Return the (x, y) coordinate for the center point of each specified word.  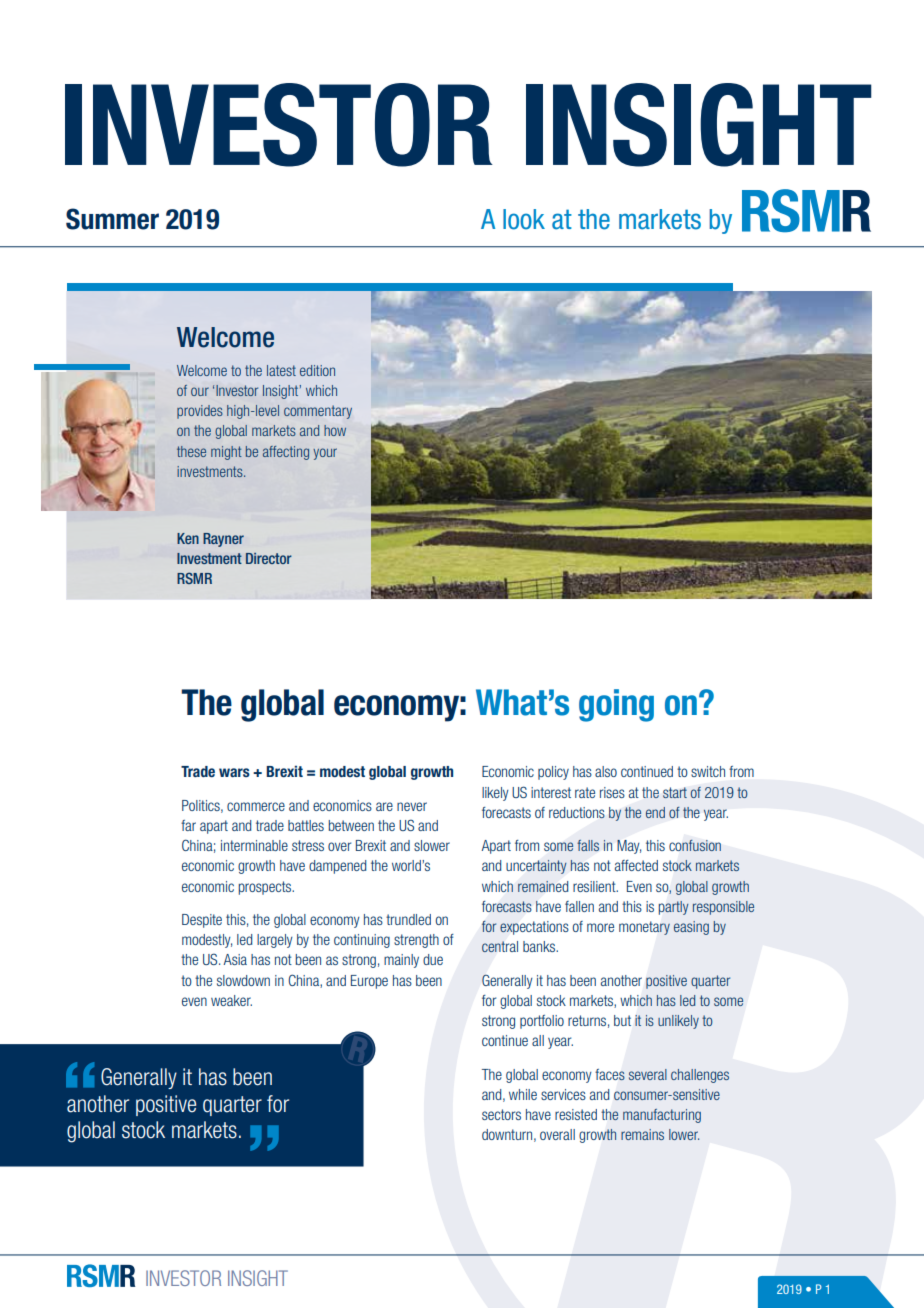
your (325, 454)
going (616, 705)
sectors (501, 1114)
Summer (112, 219)
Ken (188, 538)
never (412, 806)
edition (317, 370)
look (524, 219)
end (655, 812)
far (188, 825)
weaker (231, 1000)
